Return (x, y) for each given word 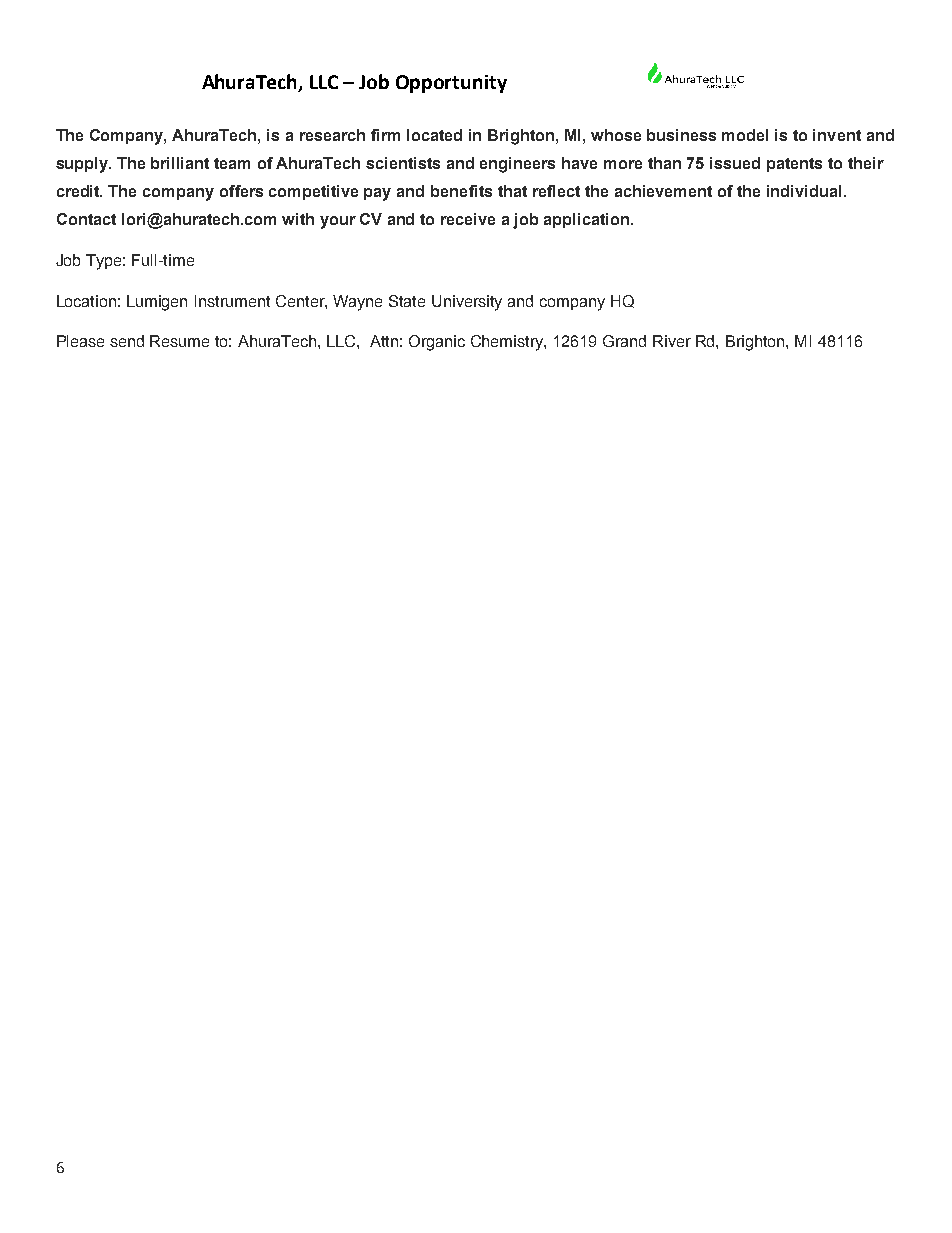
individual (804, 191)
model (745, 135)
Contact (86, 219)
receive (468, 219)
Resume (179, 341)
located (434, 135)
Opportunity (451, 84)
